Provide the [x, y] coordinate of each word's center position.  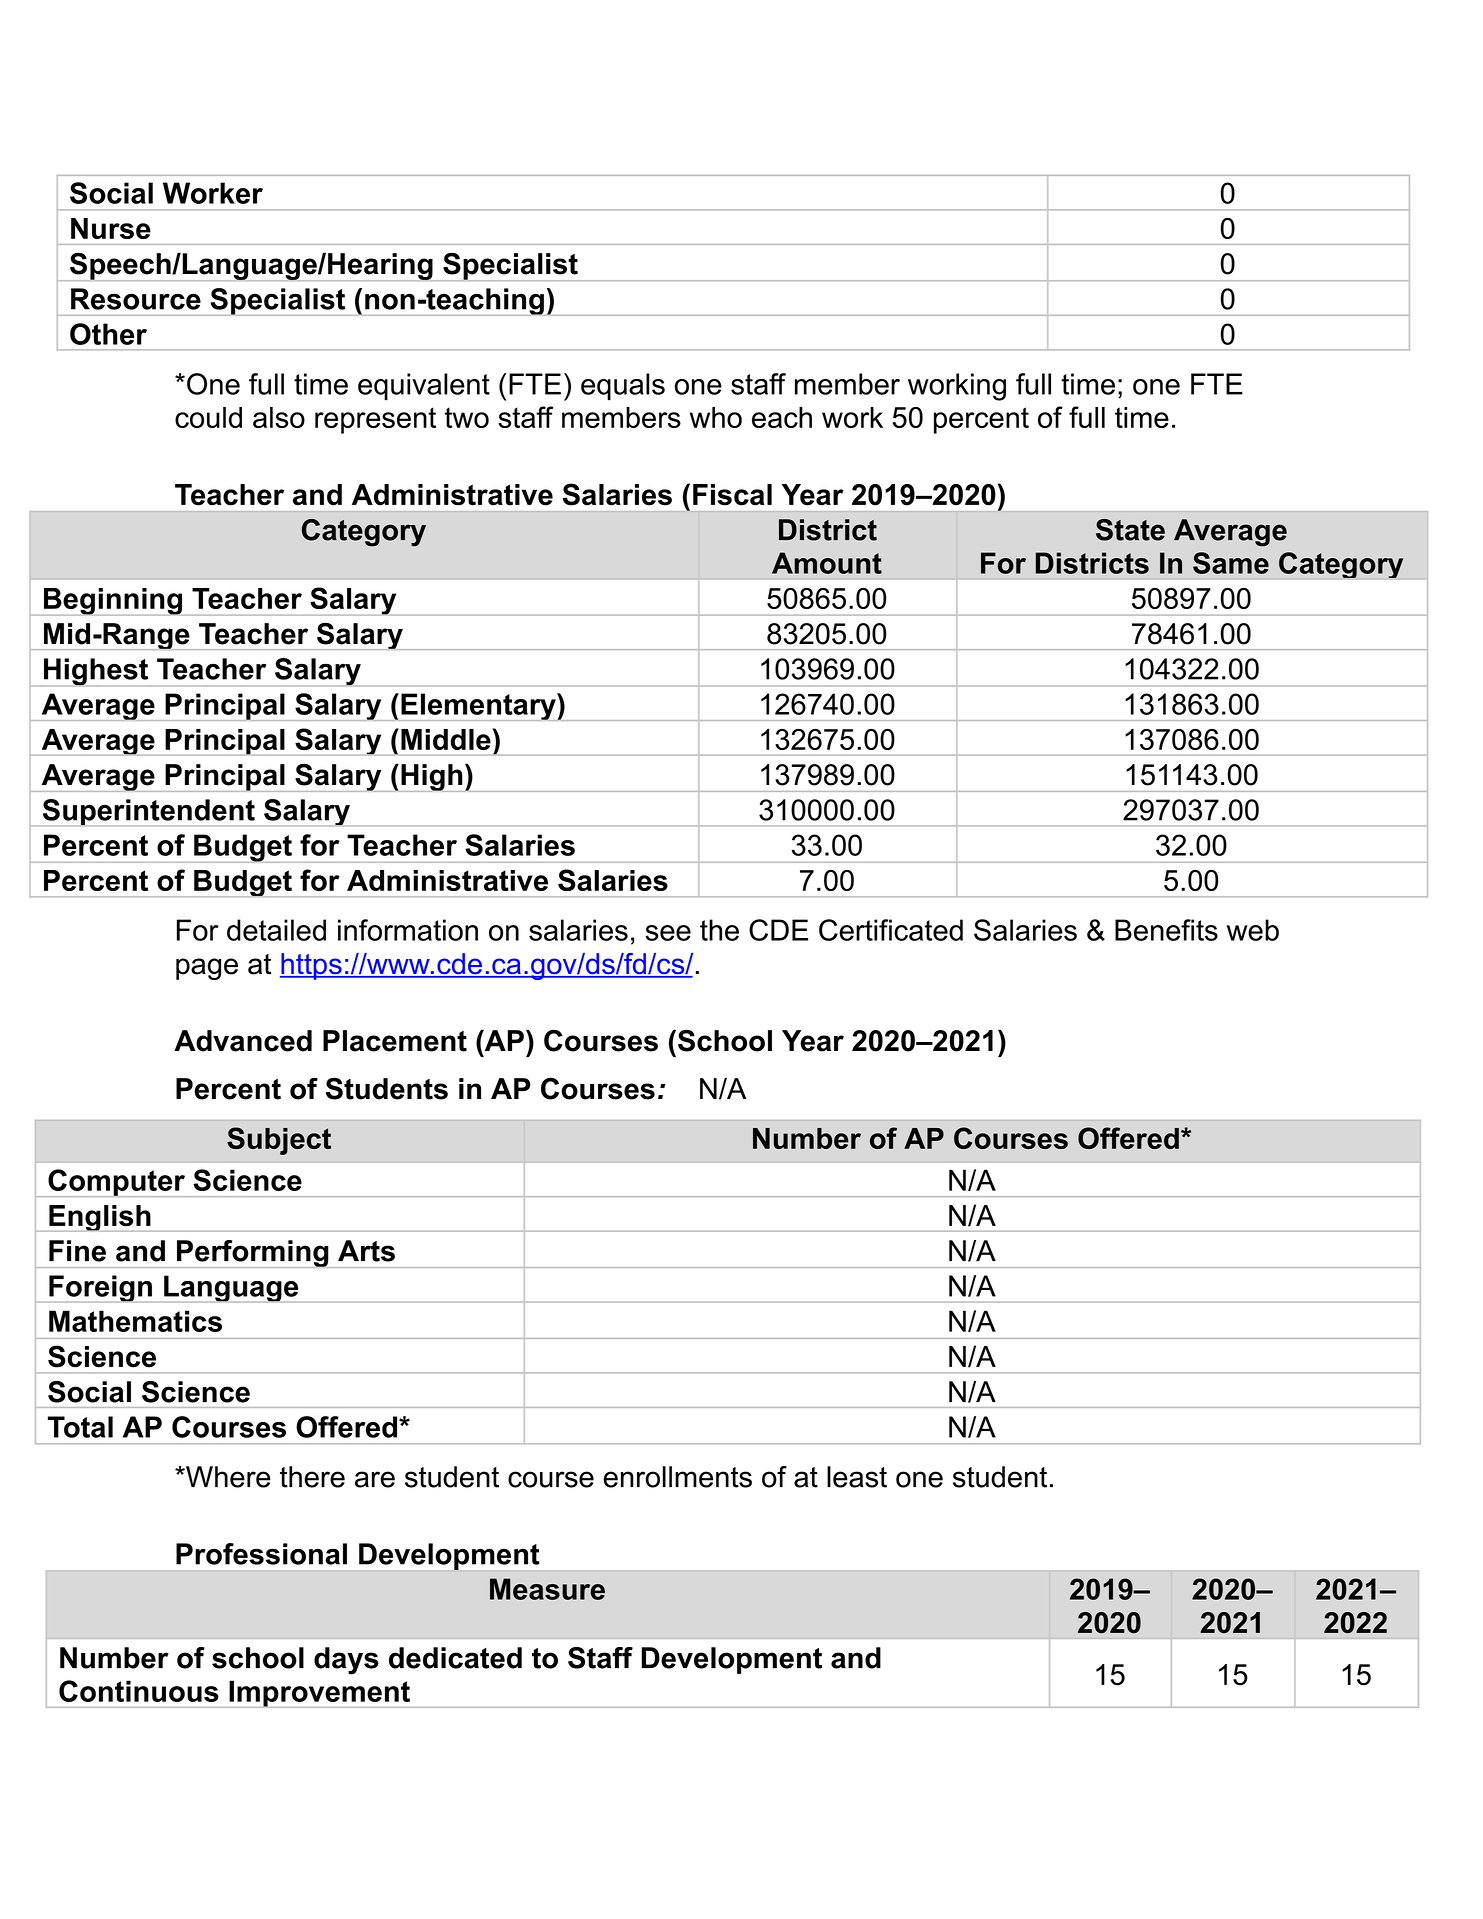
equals [623, 387]
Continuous [139, 1691]
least [857, 1477]
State [1130, 530]
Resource [136, 299]
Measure [547, 1589]
